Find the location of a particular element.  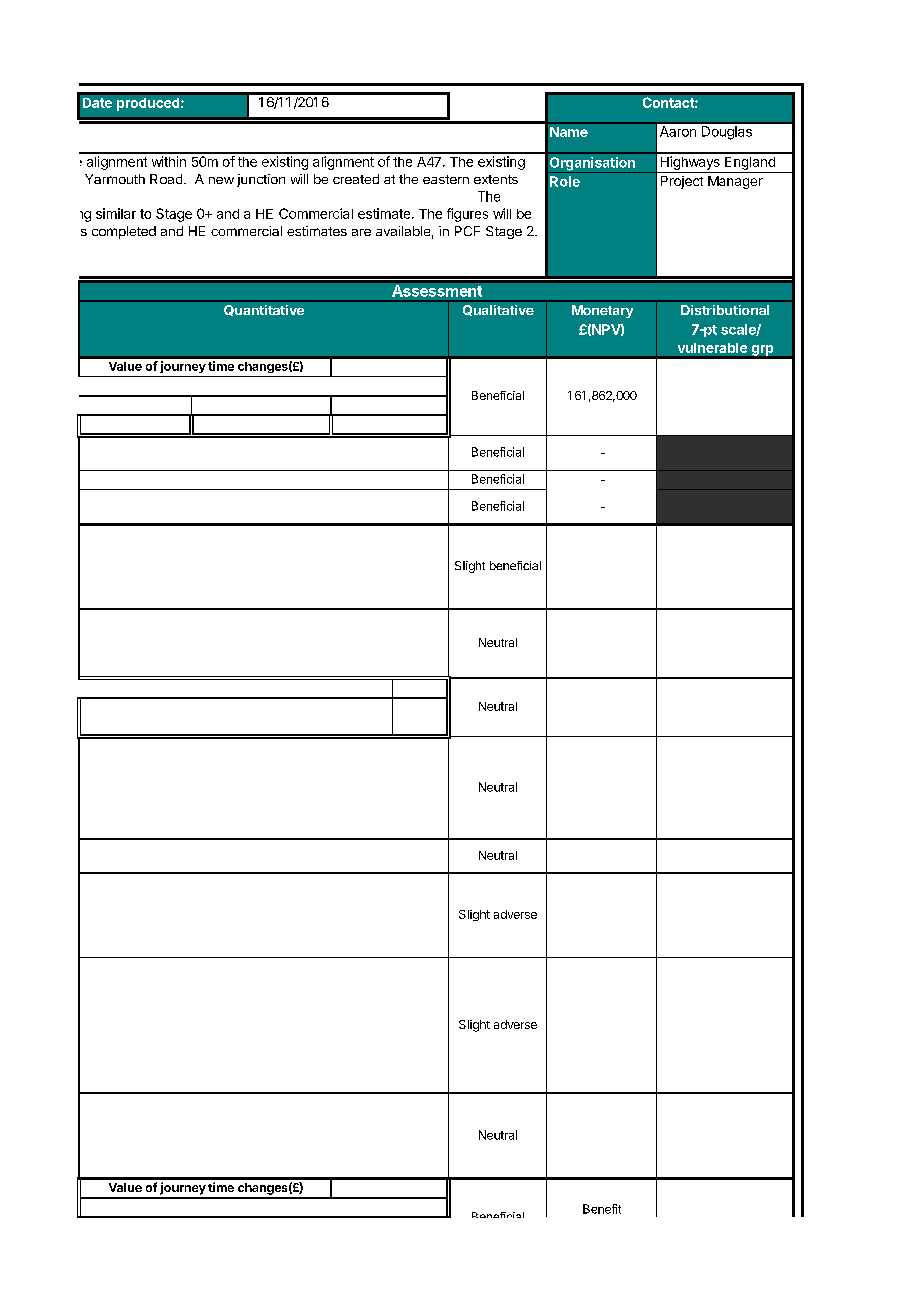

vulnerable is located at coordinates (712, 348).
